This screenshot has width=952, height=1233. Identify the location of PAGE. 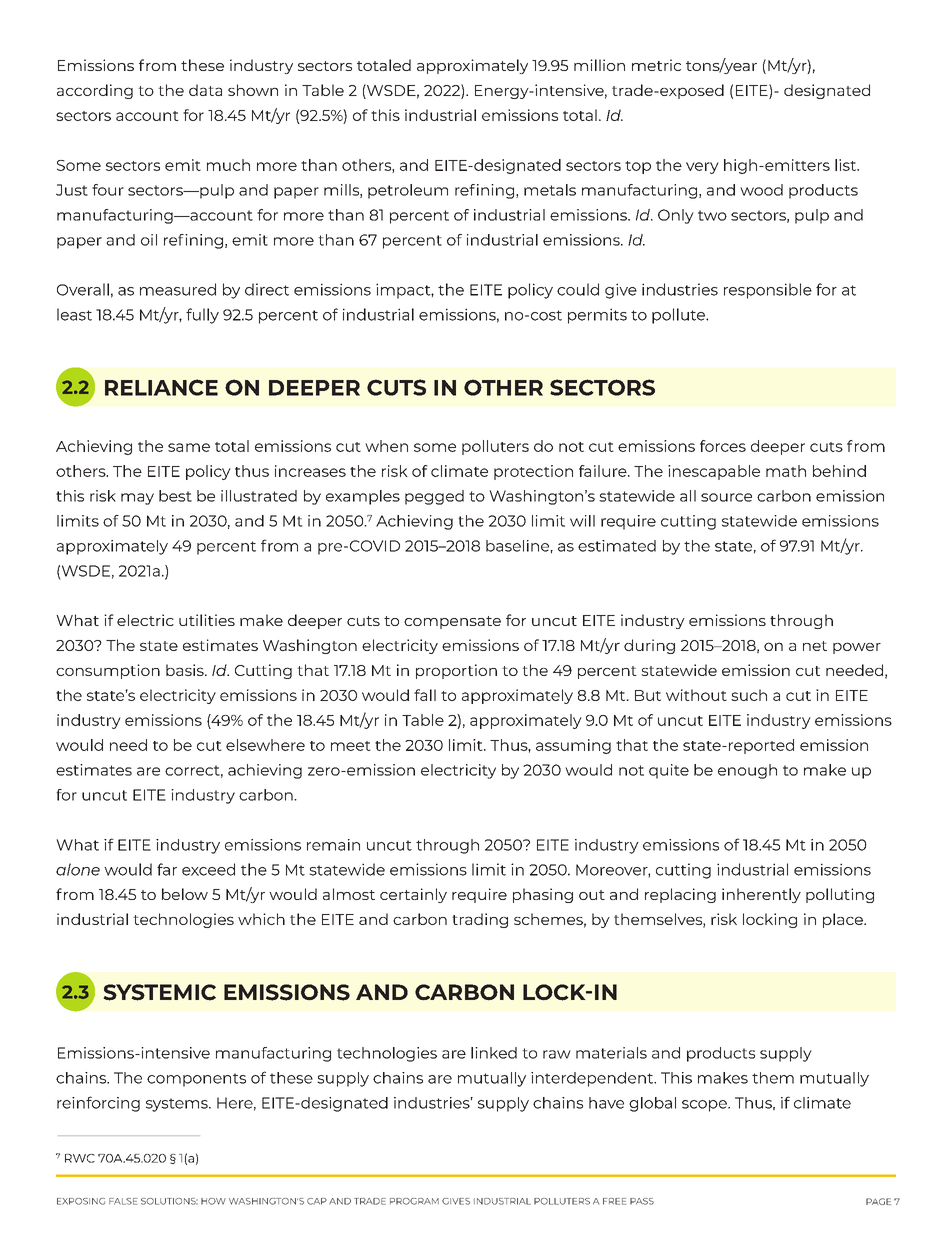
(878, 1201).
